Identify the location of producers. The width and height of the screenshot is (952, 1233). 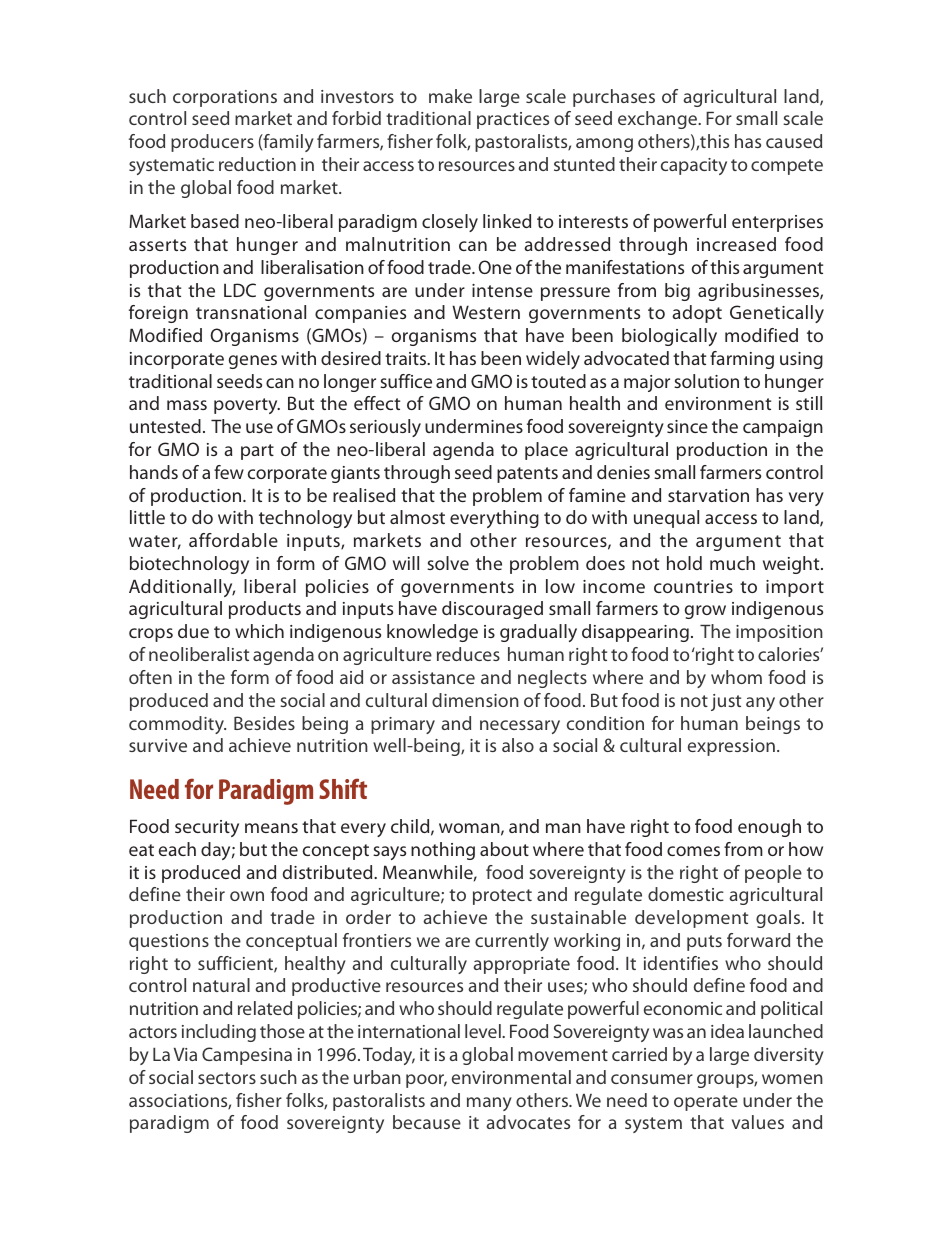
(212, 143).
